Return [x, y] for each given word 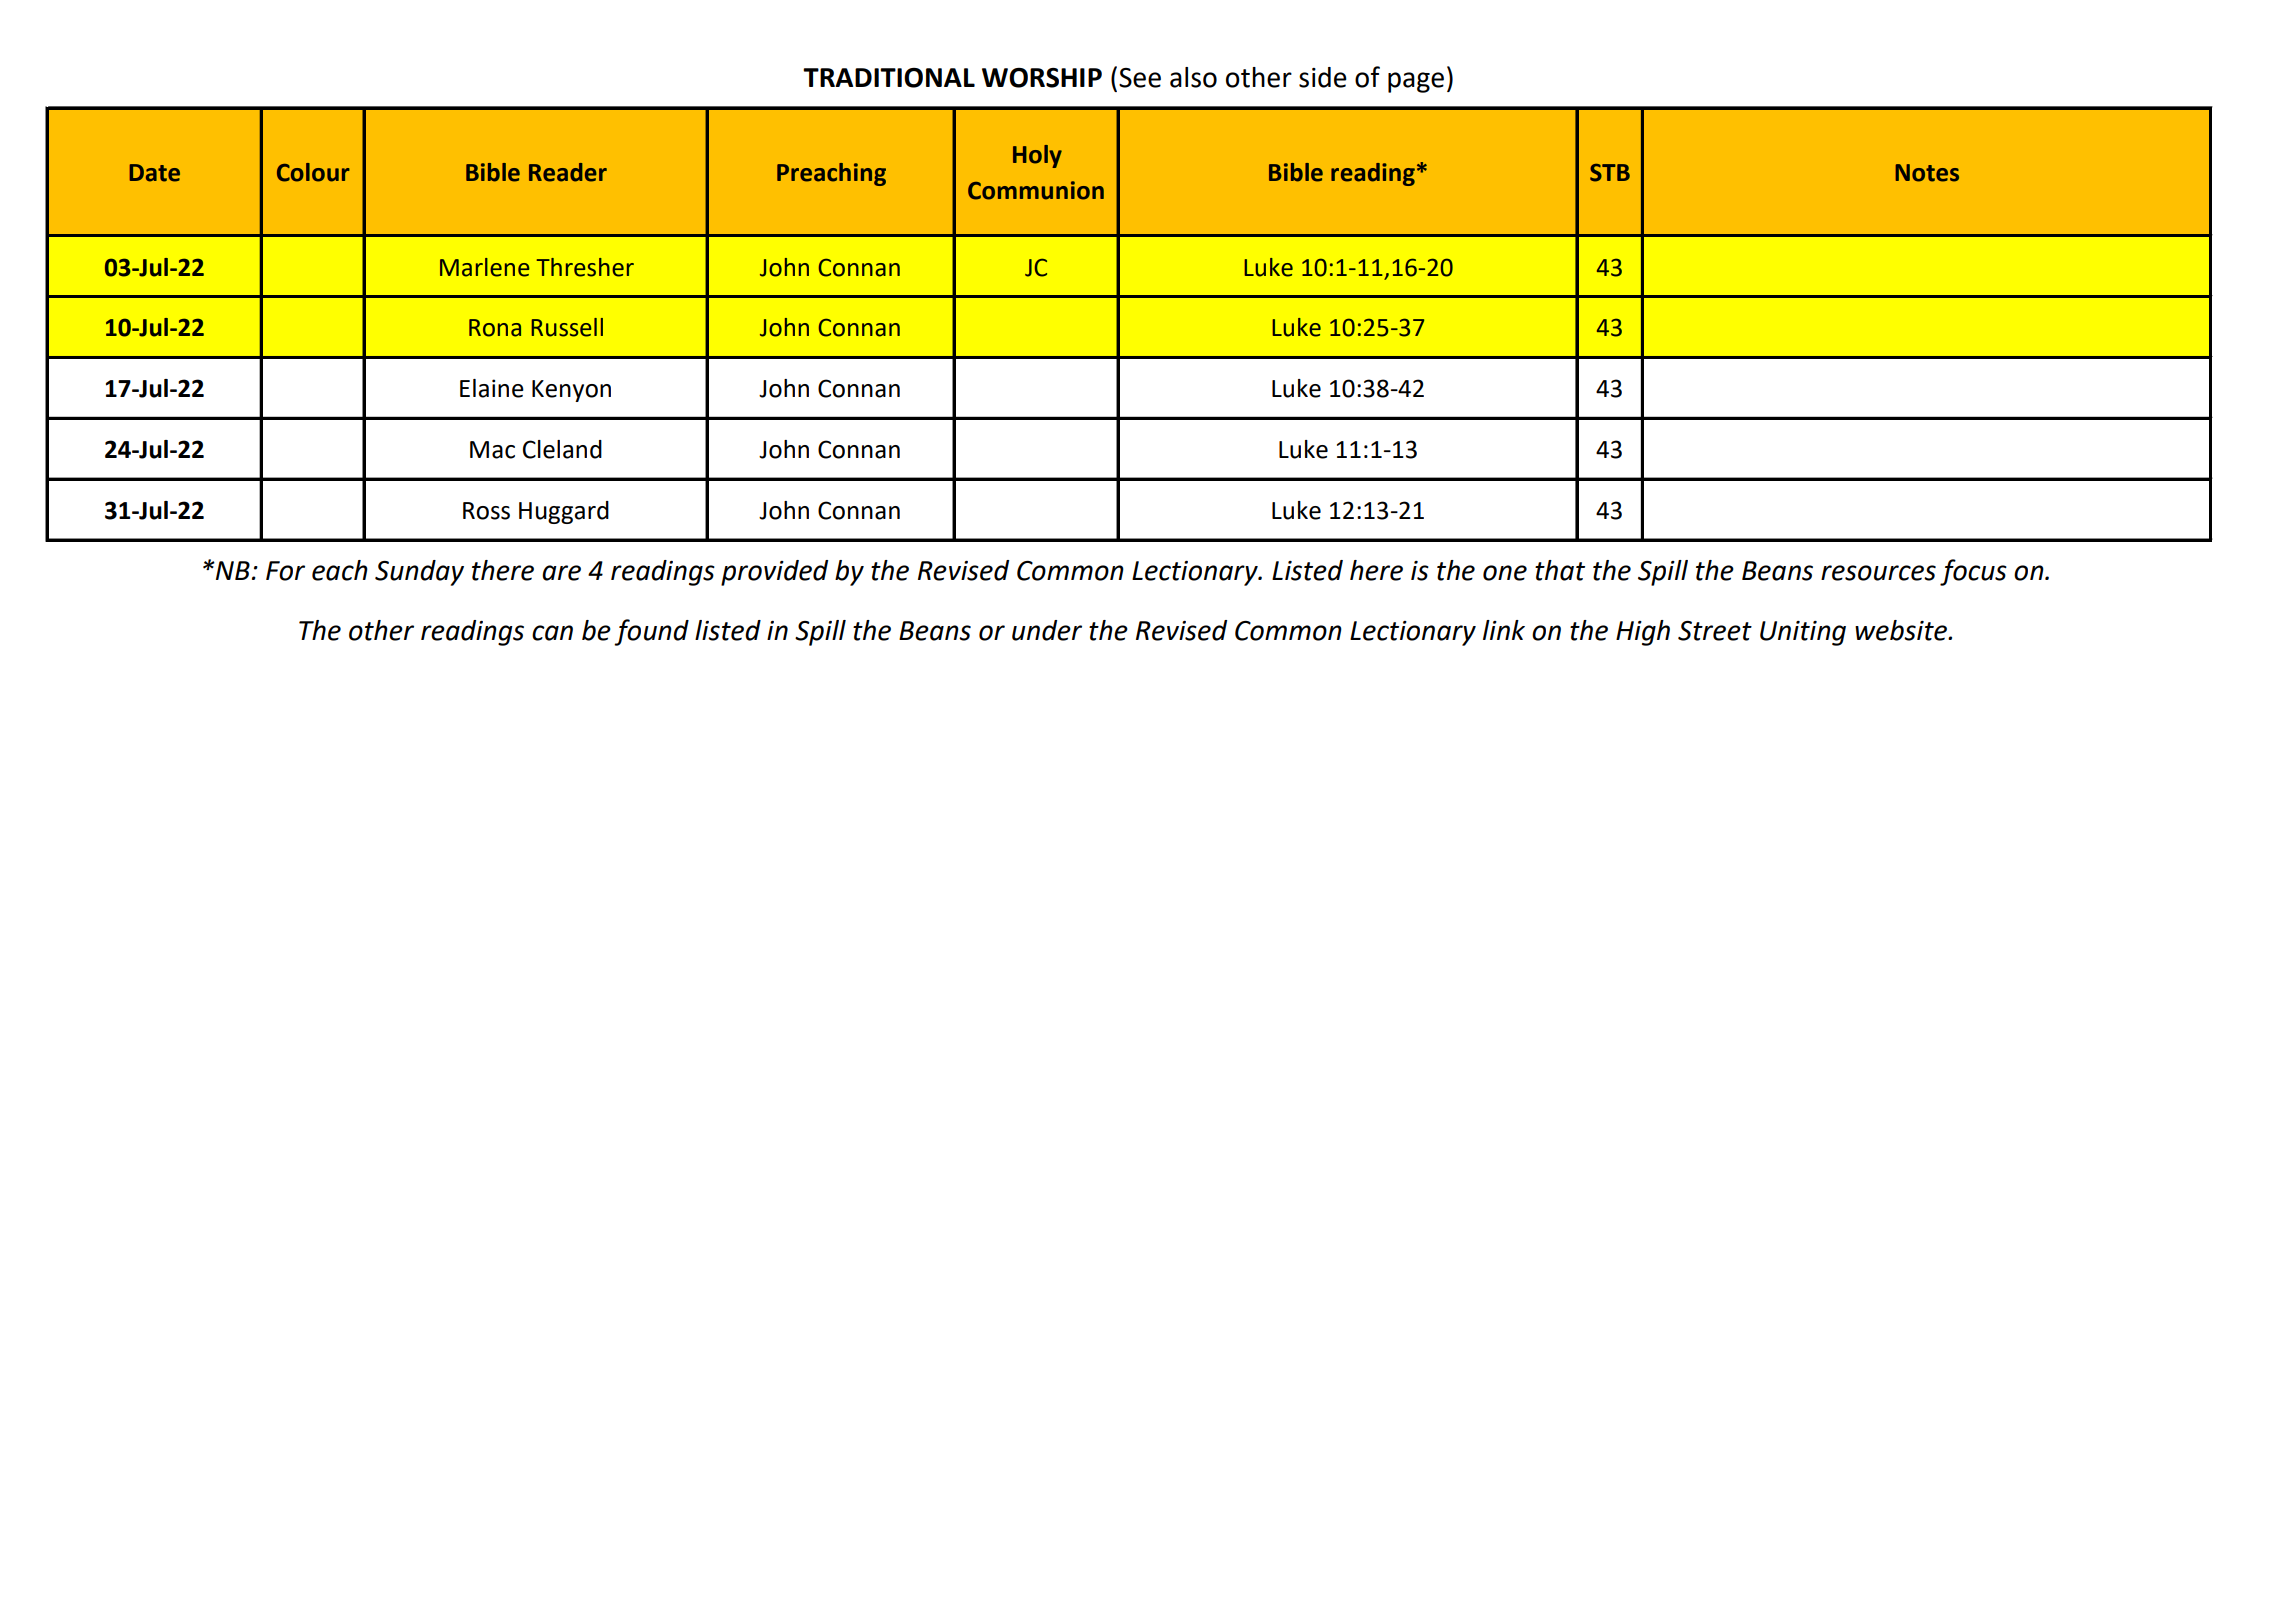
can [552, 633]
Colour [313, 172]
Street [1715, 631]
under [1047, 630]
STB [1610, 173]
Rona [495, 328]
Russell [567, 327]
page [1416, 82]
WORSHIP [1042, 78]
